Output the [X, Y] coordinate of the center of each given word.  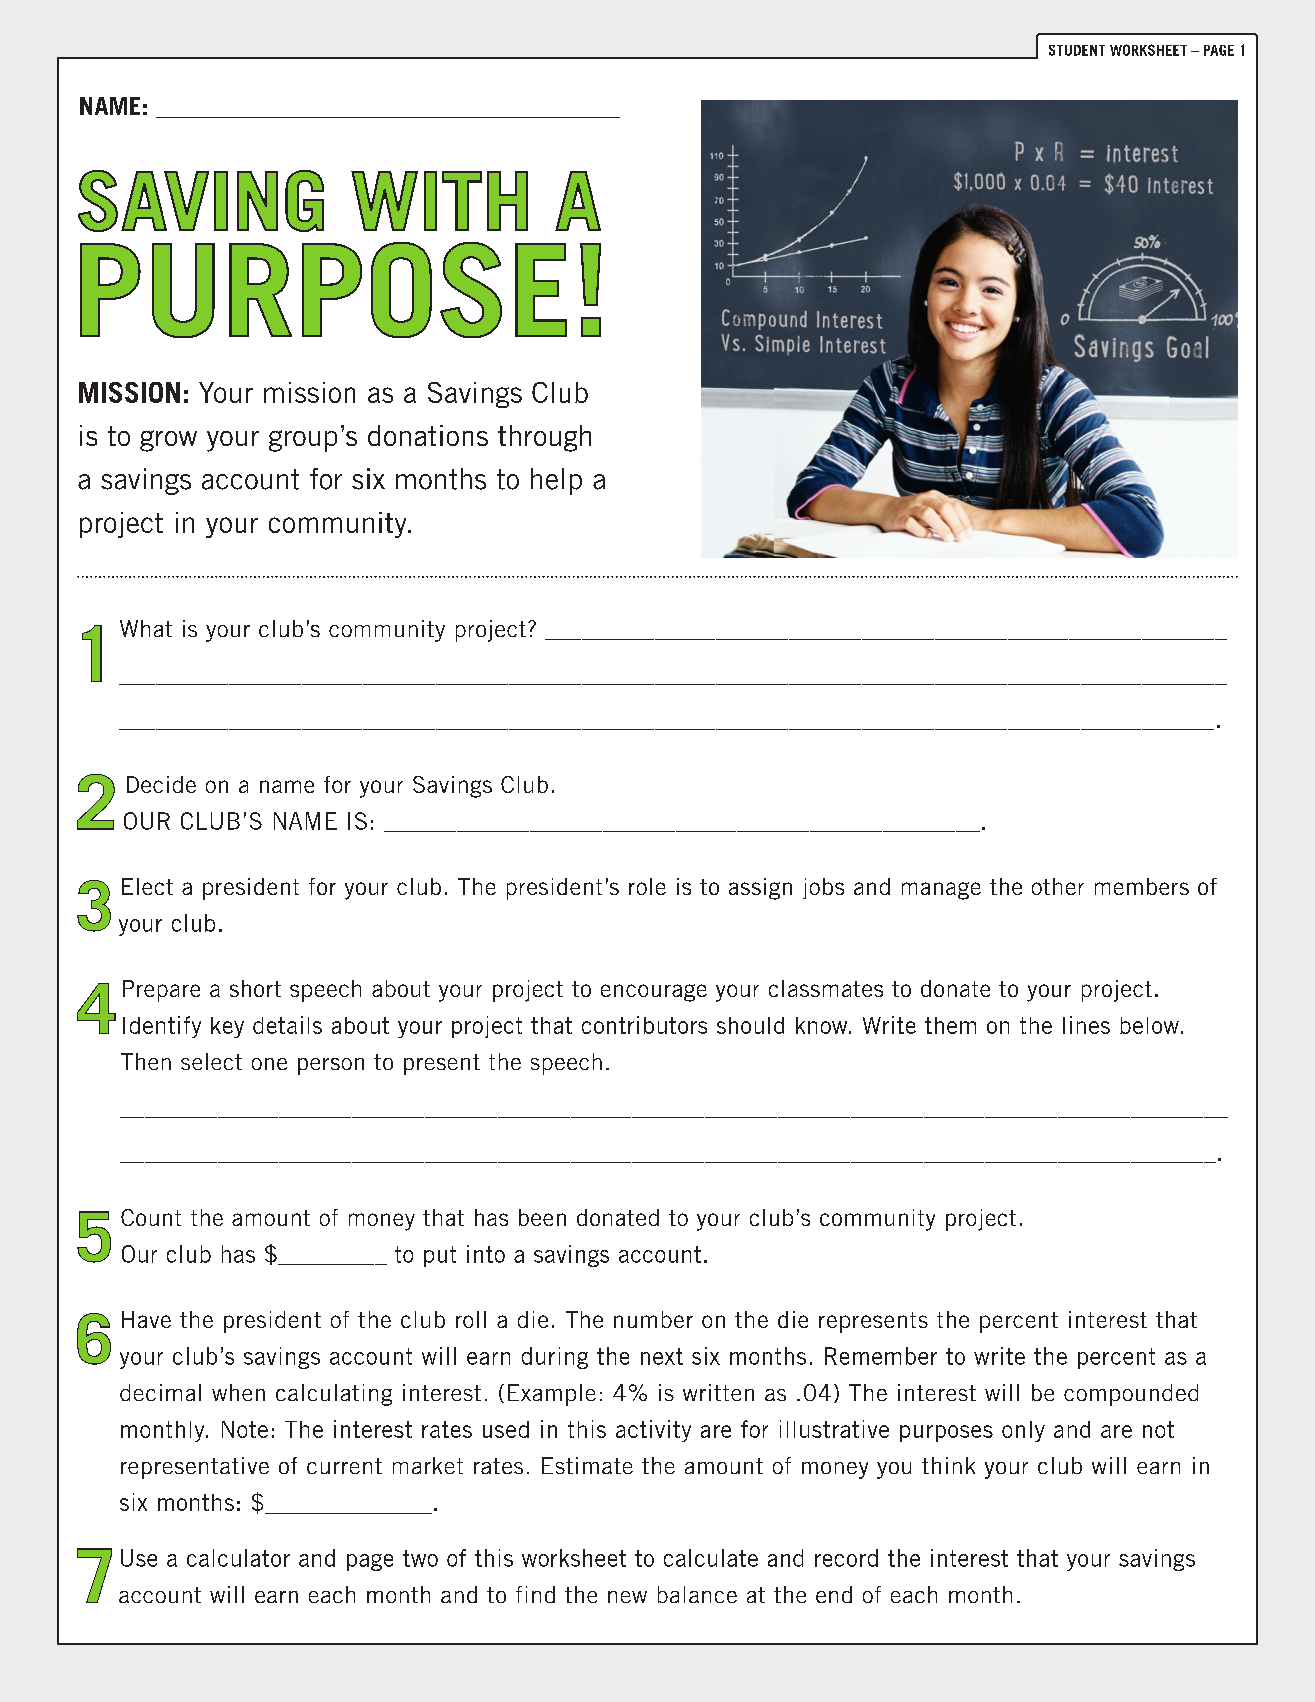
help [556, 481]
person [331, 1066]
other [1058, 886]
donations [428, 435]
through [544, 438]
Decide [161, 784]
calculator [238, 1558]
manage [941, 891]
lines [1086, 1025]
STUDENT [1077, 50]
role [647, 886]
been [542, 1217]
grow [168, 441]
